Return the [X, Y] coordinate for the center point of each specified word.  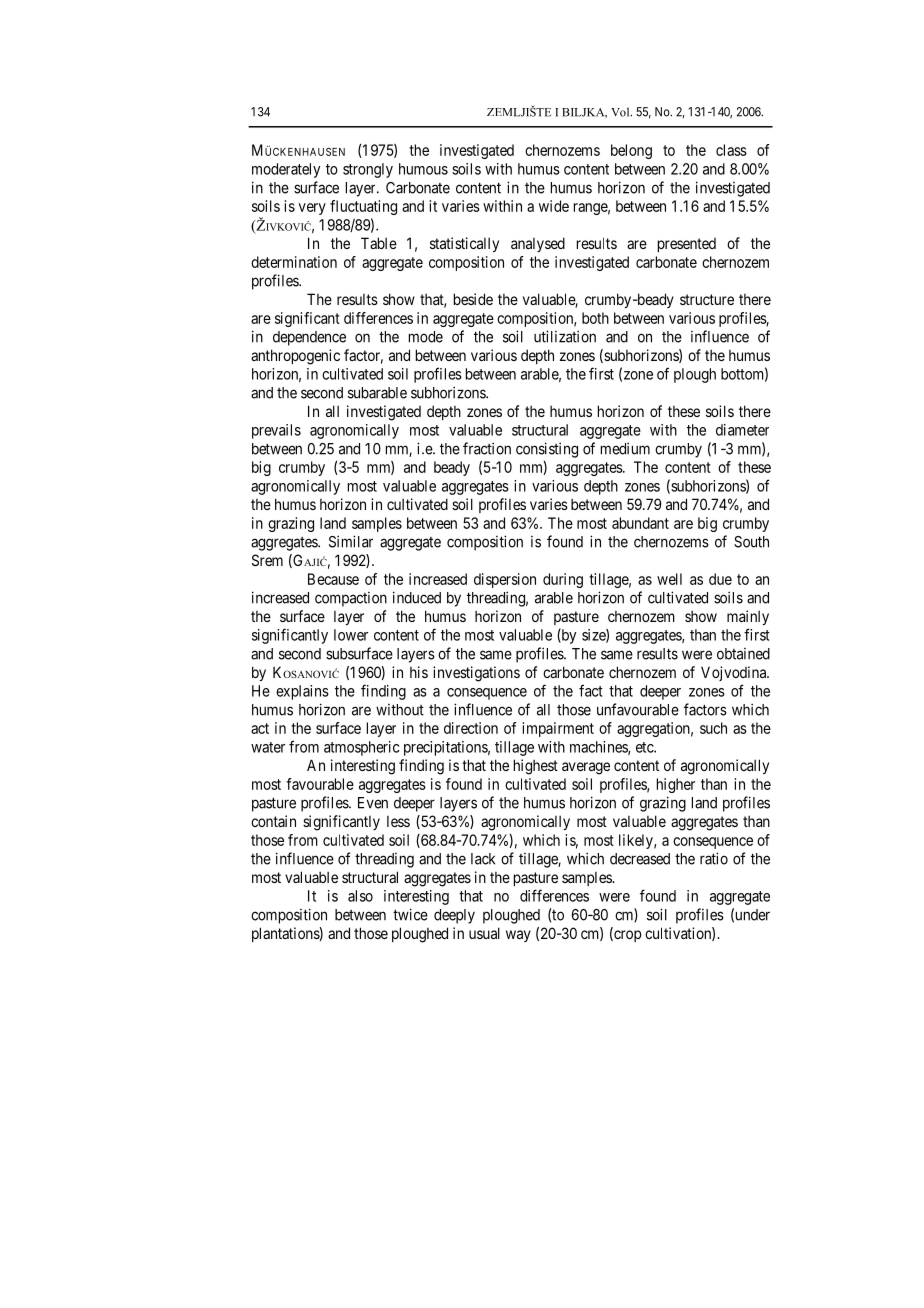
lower [351, 635]
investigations [476, 674]
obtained [743, 654]
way [518, 936]
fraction [487, 448]
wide [554, 206]
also [360, 896]
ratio [714, 858]
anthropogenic [295, 357]
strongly [368, 170]
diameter [742, 430]
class [731, 150]
